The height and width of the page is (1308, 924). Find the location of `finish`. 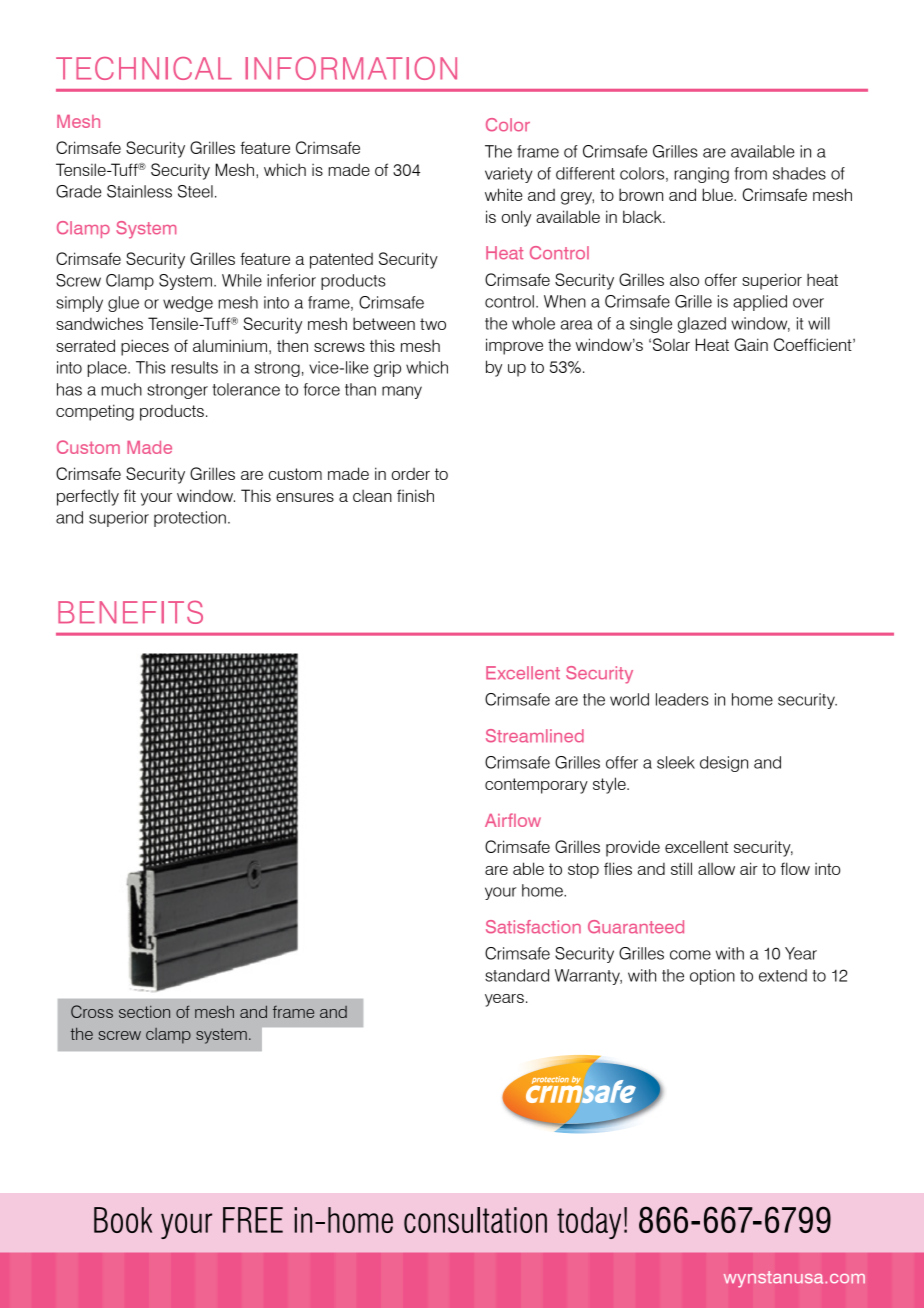

finish is located at coordinates (415, 495).
